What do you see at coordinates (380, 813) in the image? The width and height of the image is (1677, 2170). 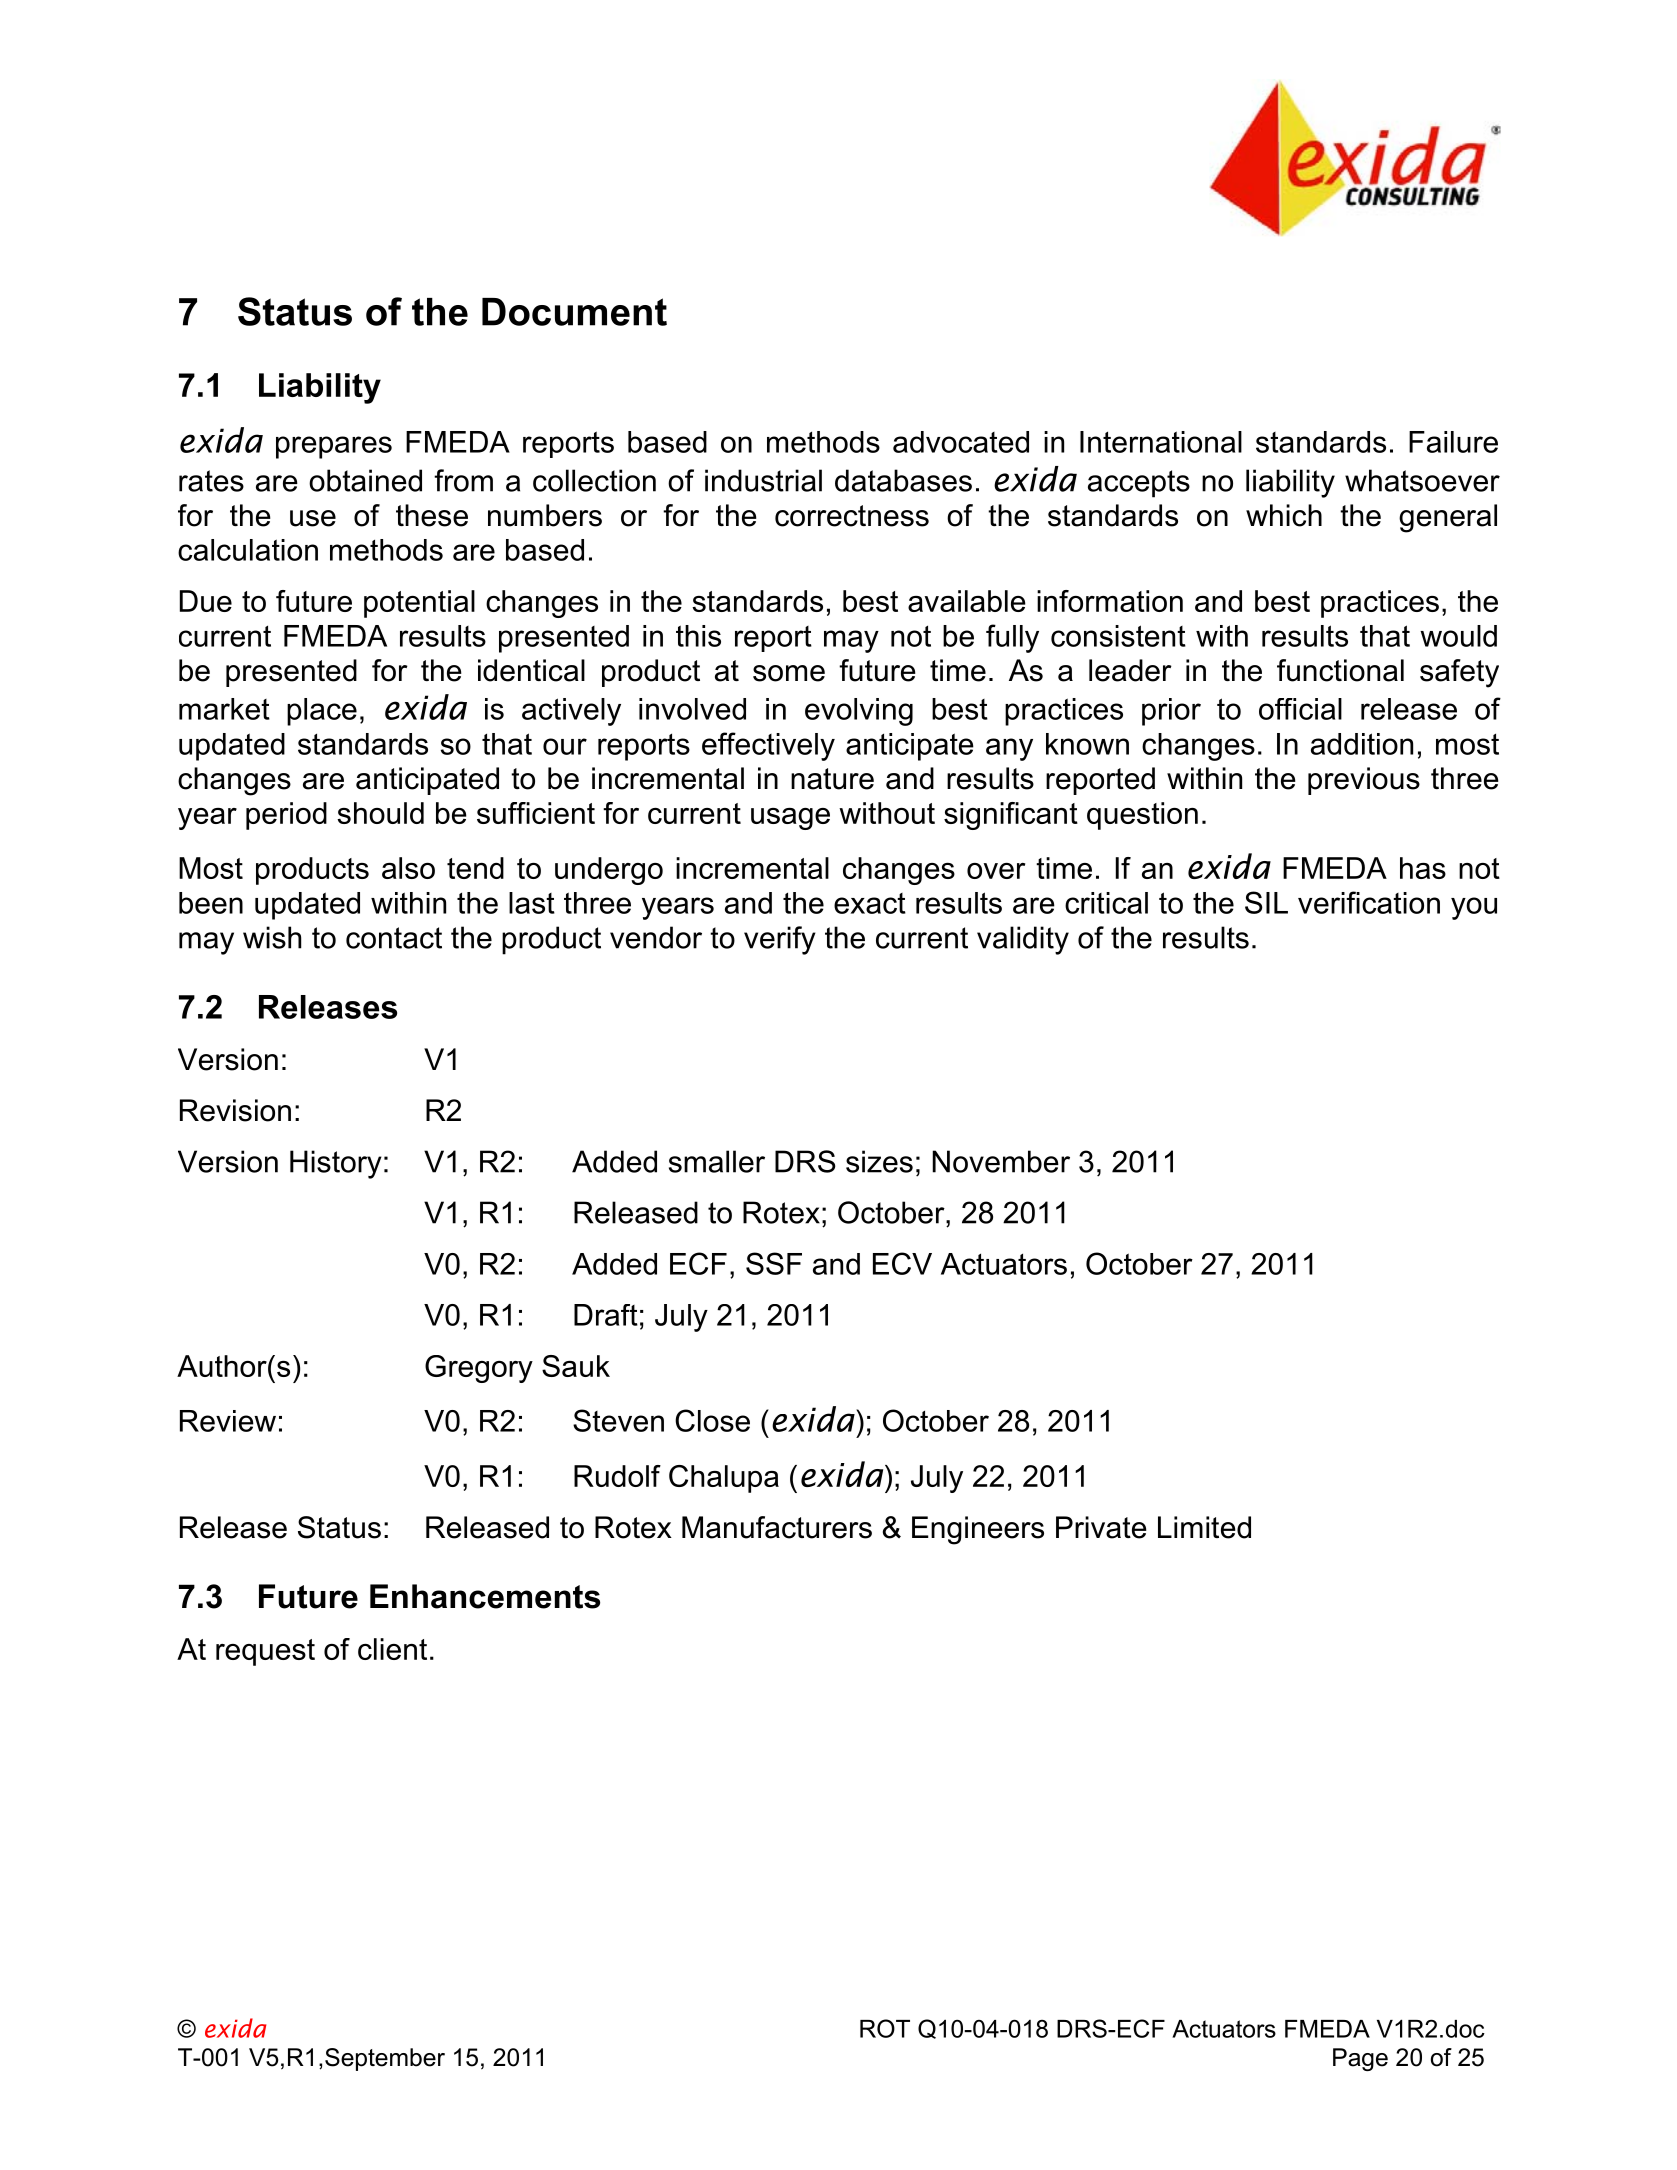 I see `should` at bounding box center [380, 813].
